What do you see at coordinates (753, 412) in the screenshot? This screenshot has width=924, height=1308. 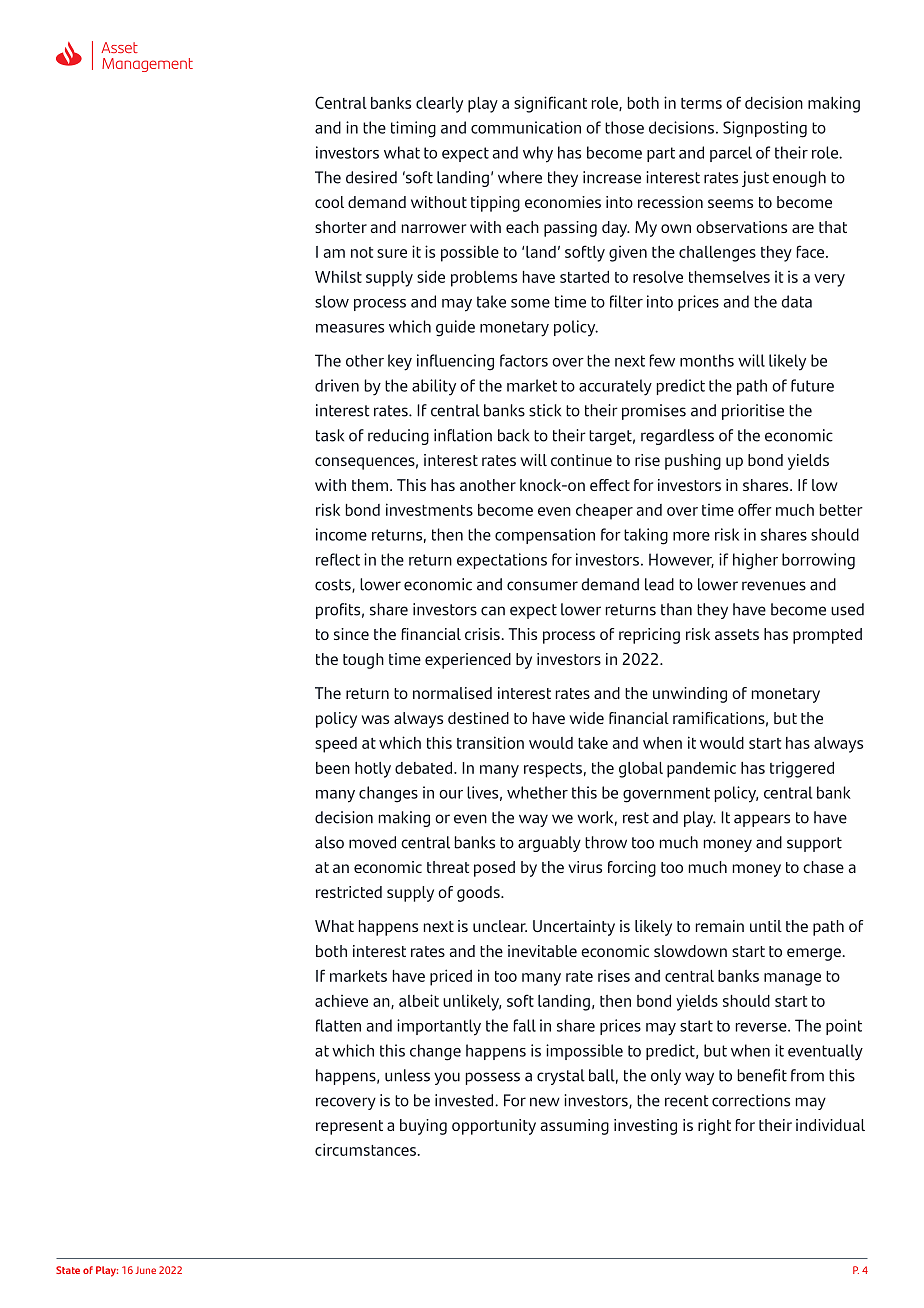 I see `prioritise` at bounding box center [753, 412].
